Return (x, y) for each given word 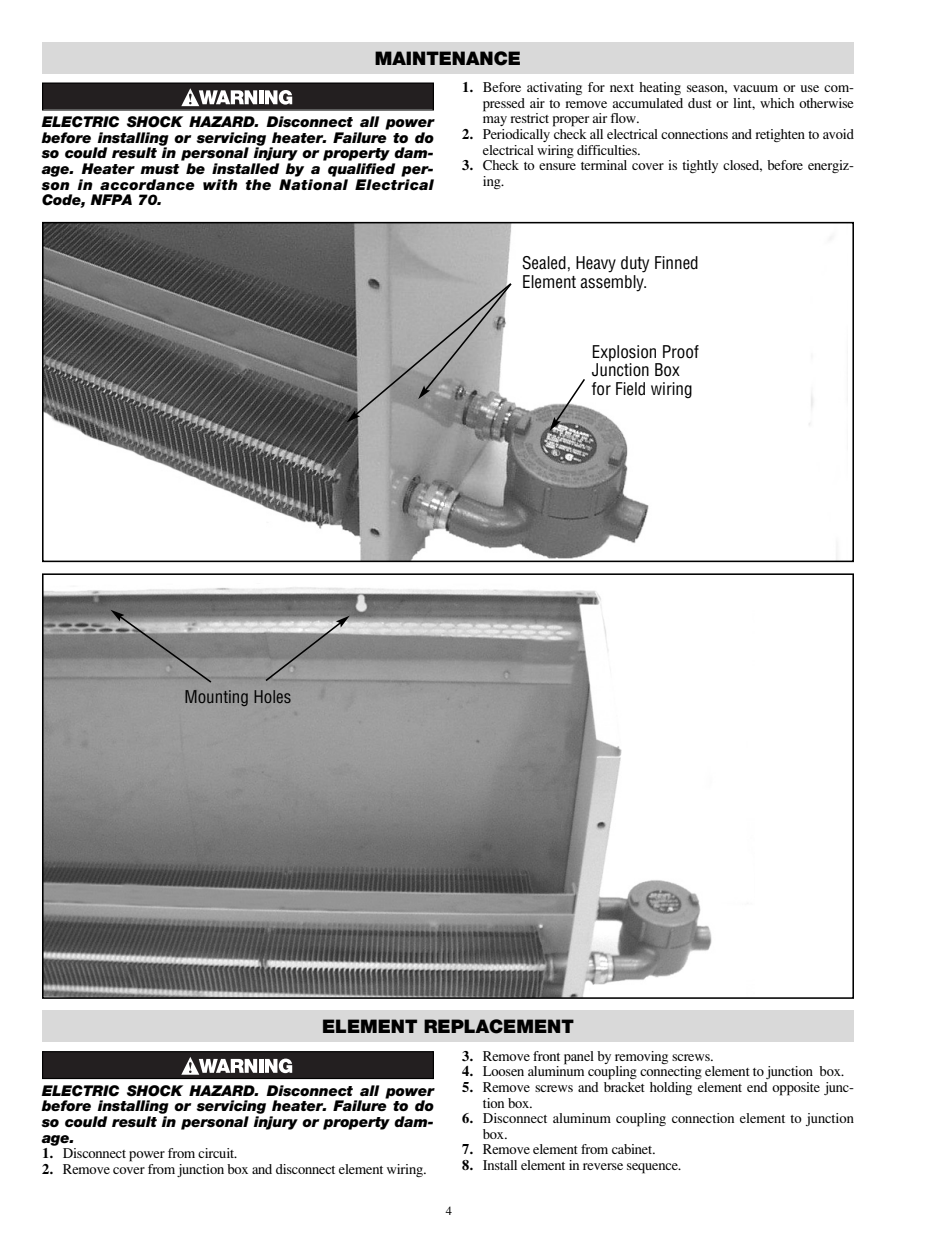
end (757, 1087)
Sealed (544, 263)
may (495, 121)
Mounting (216, 698)
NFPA (111, 199)
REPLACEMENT (499, 1026)
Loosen (503, 1071)
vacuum (755, 88)
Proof (681, 352)
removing (641, 1059)
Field (630, 389)
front (546, 1056)
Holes (272, 696)
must (160, 169)
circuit (217, 1153)
